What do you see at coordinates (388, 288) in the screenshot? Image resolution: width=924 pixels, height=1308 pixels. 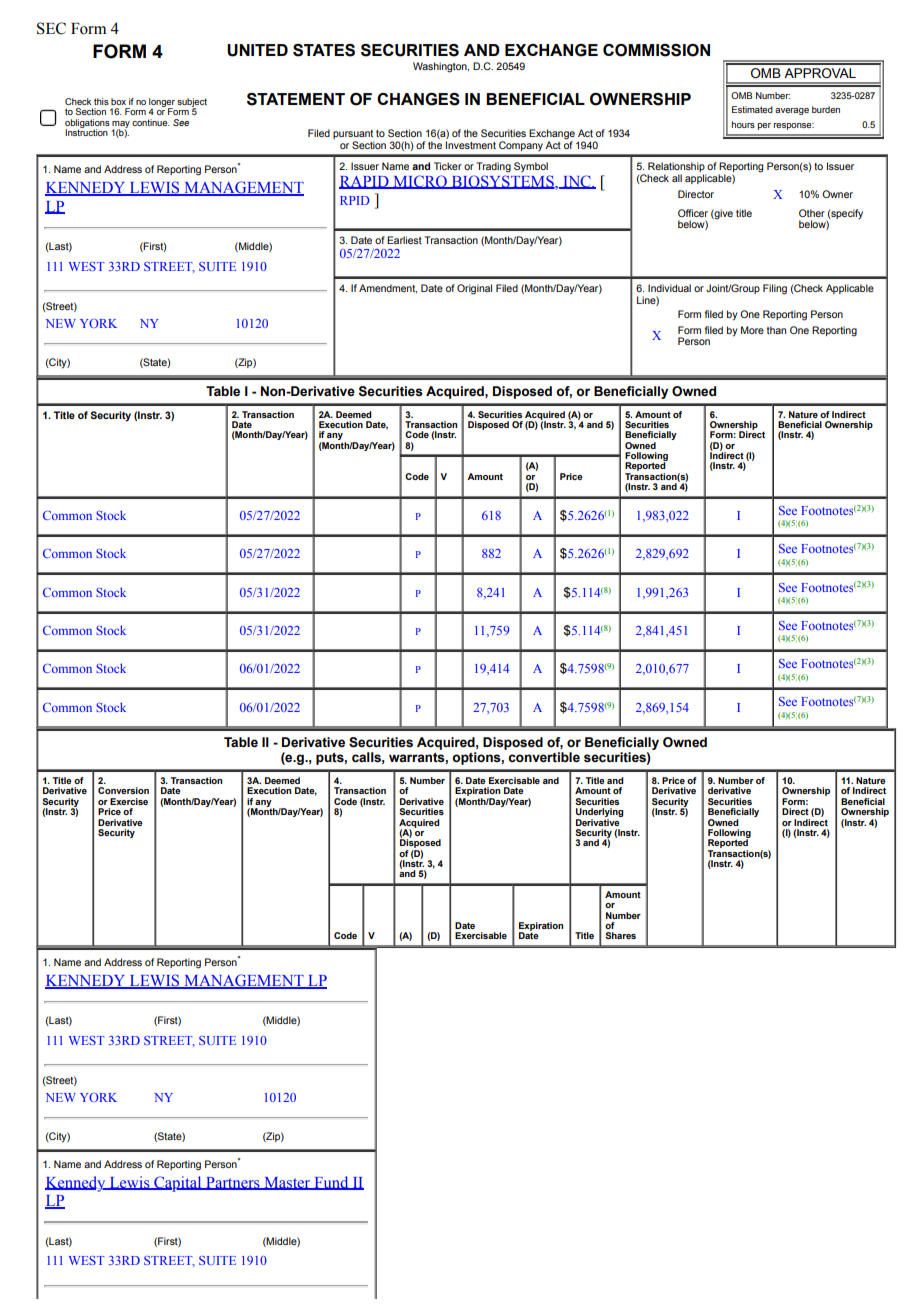 I see `Amendment` at bounding box center [388, 288].
